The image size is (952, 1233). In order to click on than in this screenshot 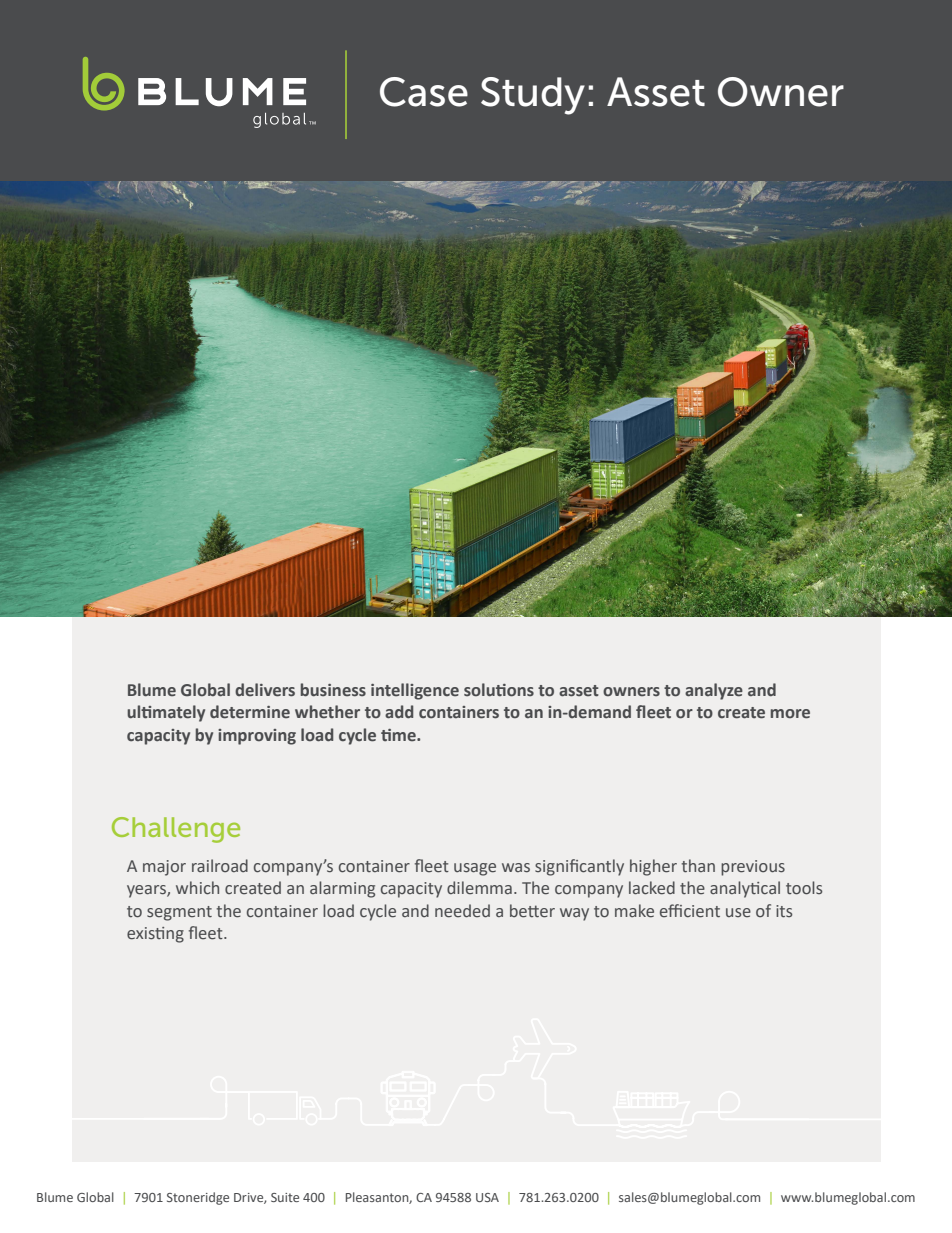, I will do `click(698, 866)`.
